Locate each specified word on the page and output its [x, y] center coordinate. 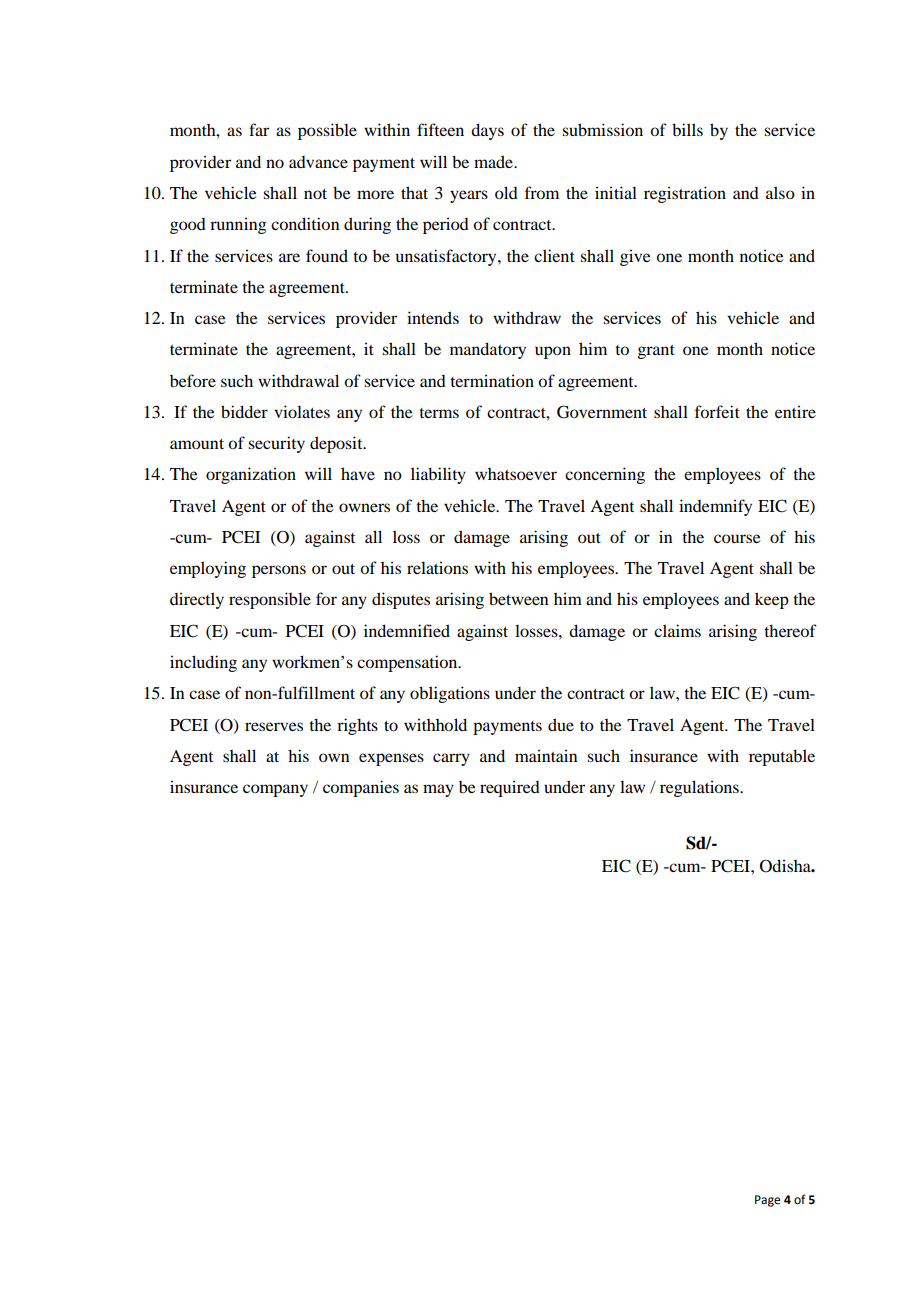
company [275, 790]
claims [677, 630]
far [259, 129]
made [494, 161]
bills [687, 129]
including [203, 663]
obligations [450, 694]
